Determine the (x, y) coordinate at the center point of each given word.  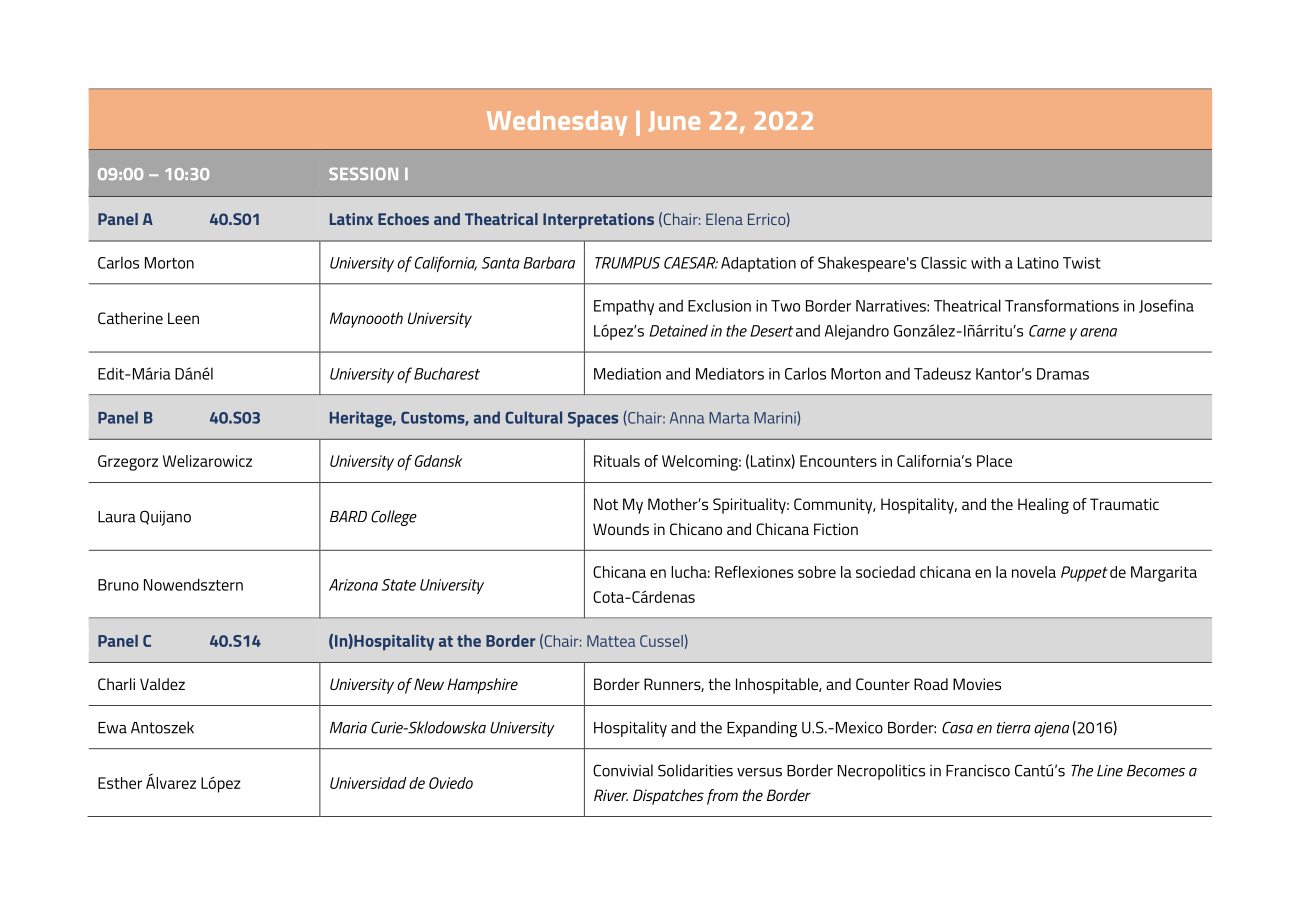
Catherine (130, 318)
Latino (1038, 263)
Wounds (621, 529)
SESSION (363, 173)
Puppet (1084, 574)
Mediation (627, 373)
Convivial (623, 770)
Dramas (1063, 374)
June (674, 121)
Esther (120, 783)
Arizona (353, 585)
